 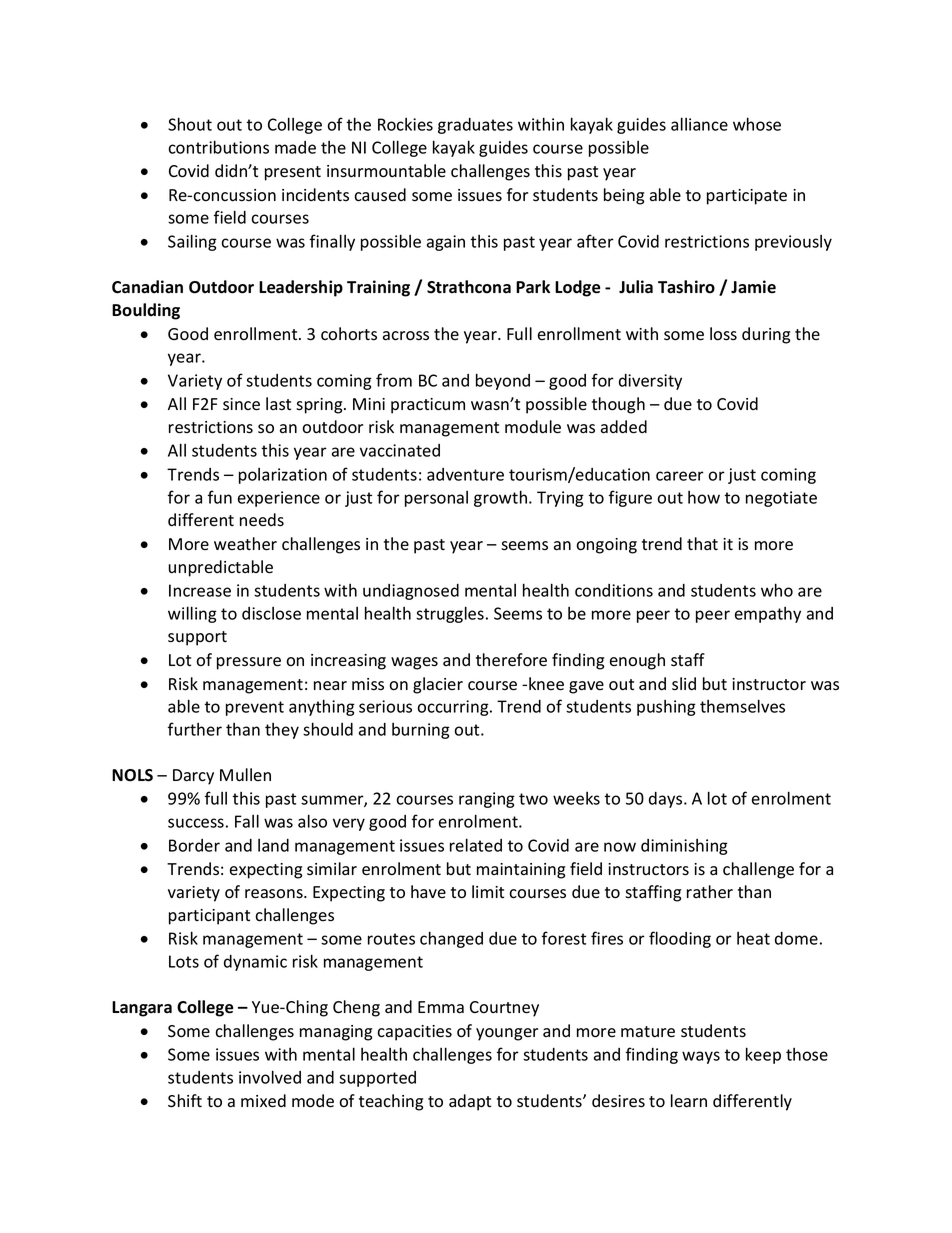 I want to click on Mullen, so click(x=245, y=774).
